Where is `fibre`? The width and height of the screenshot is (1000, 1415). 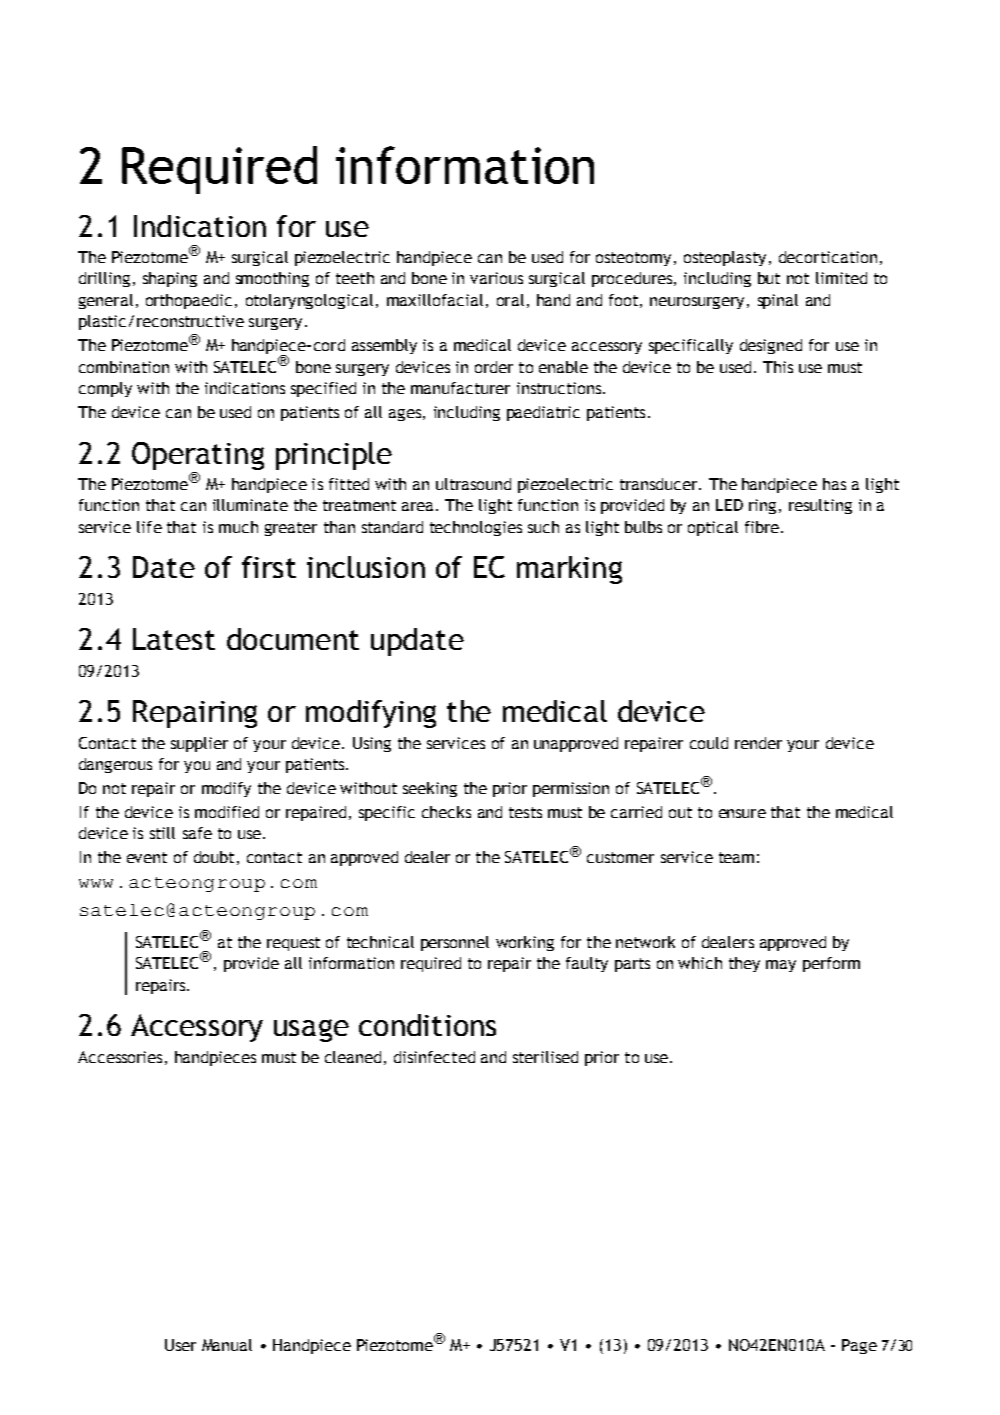
fibre is located at coordinates (763, 527).
